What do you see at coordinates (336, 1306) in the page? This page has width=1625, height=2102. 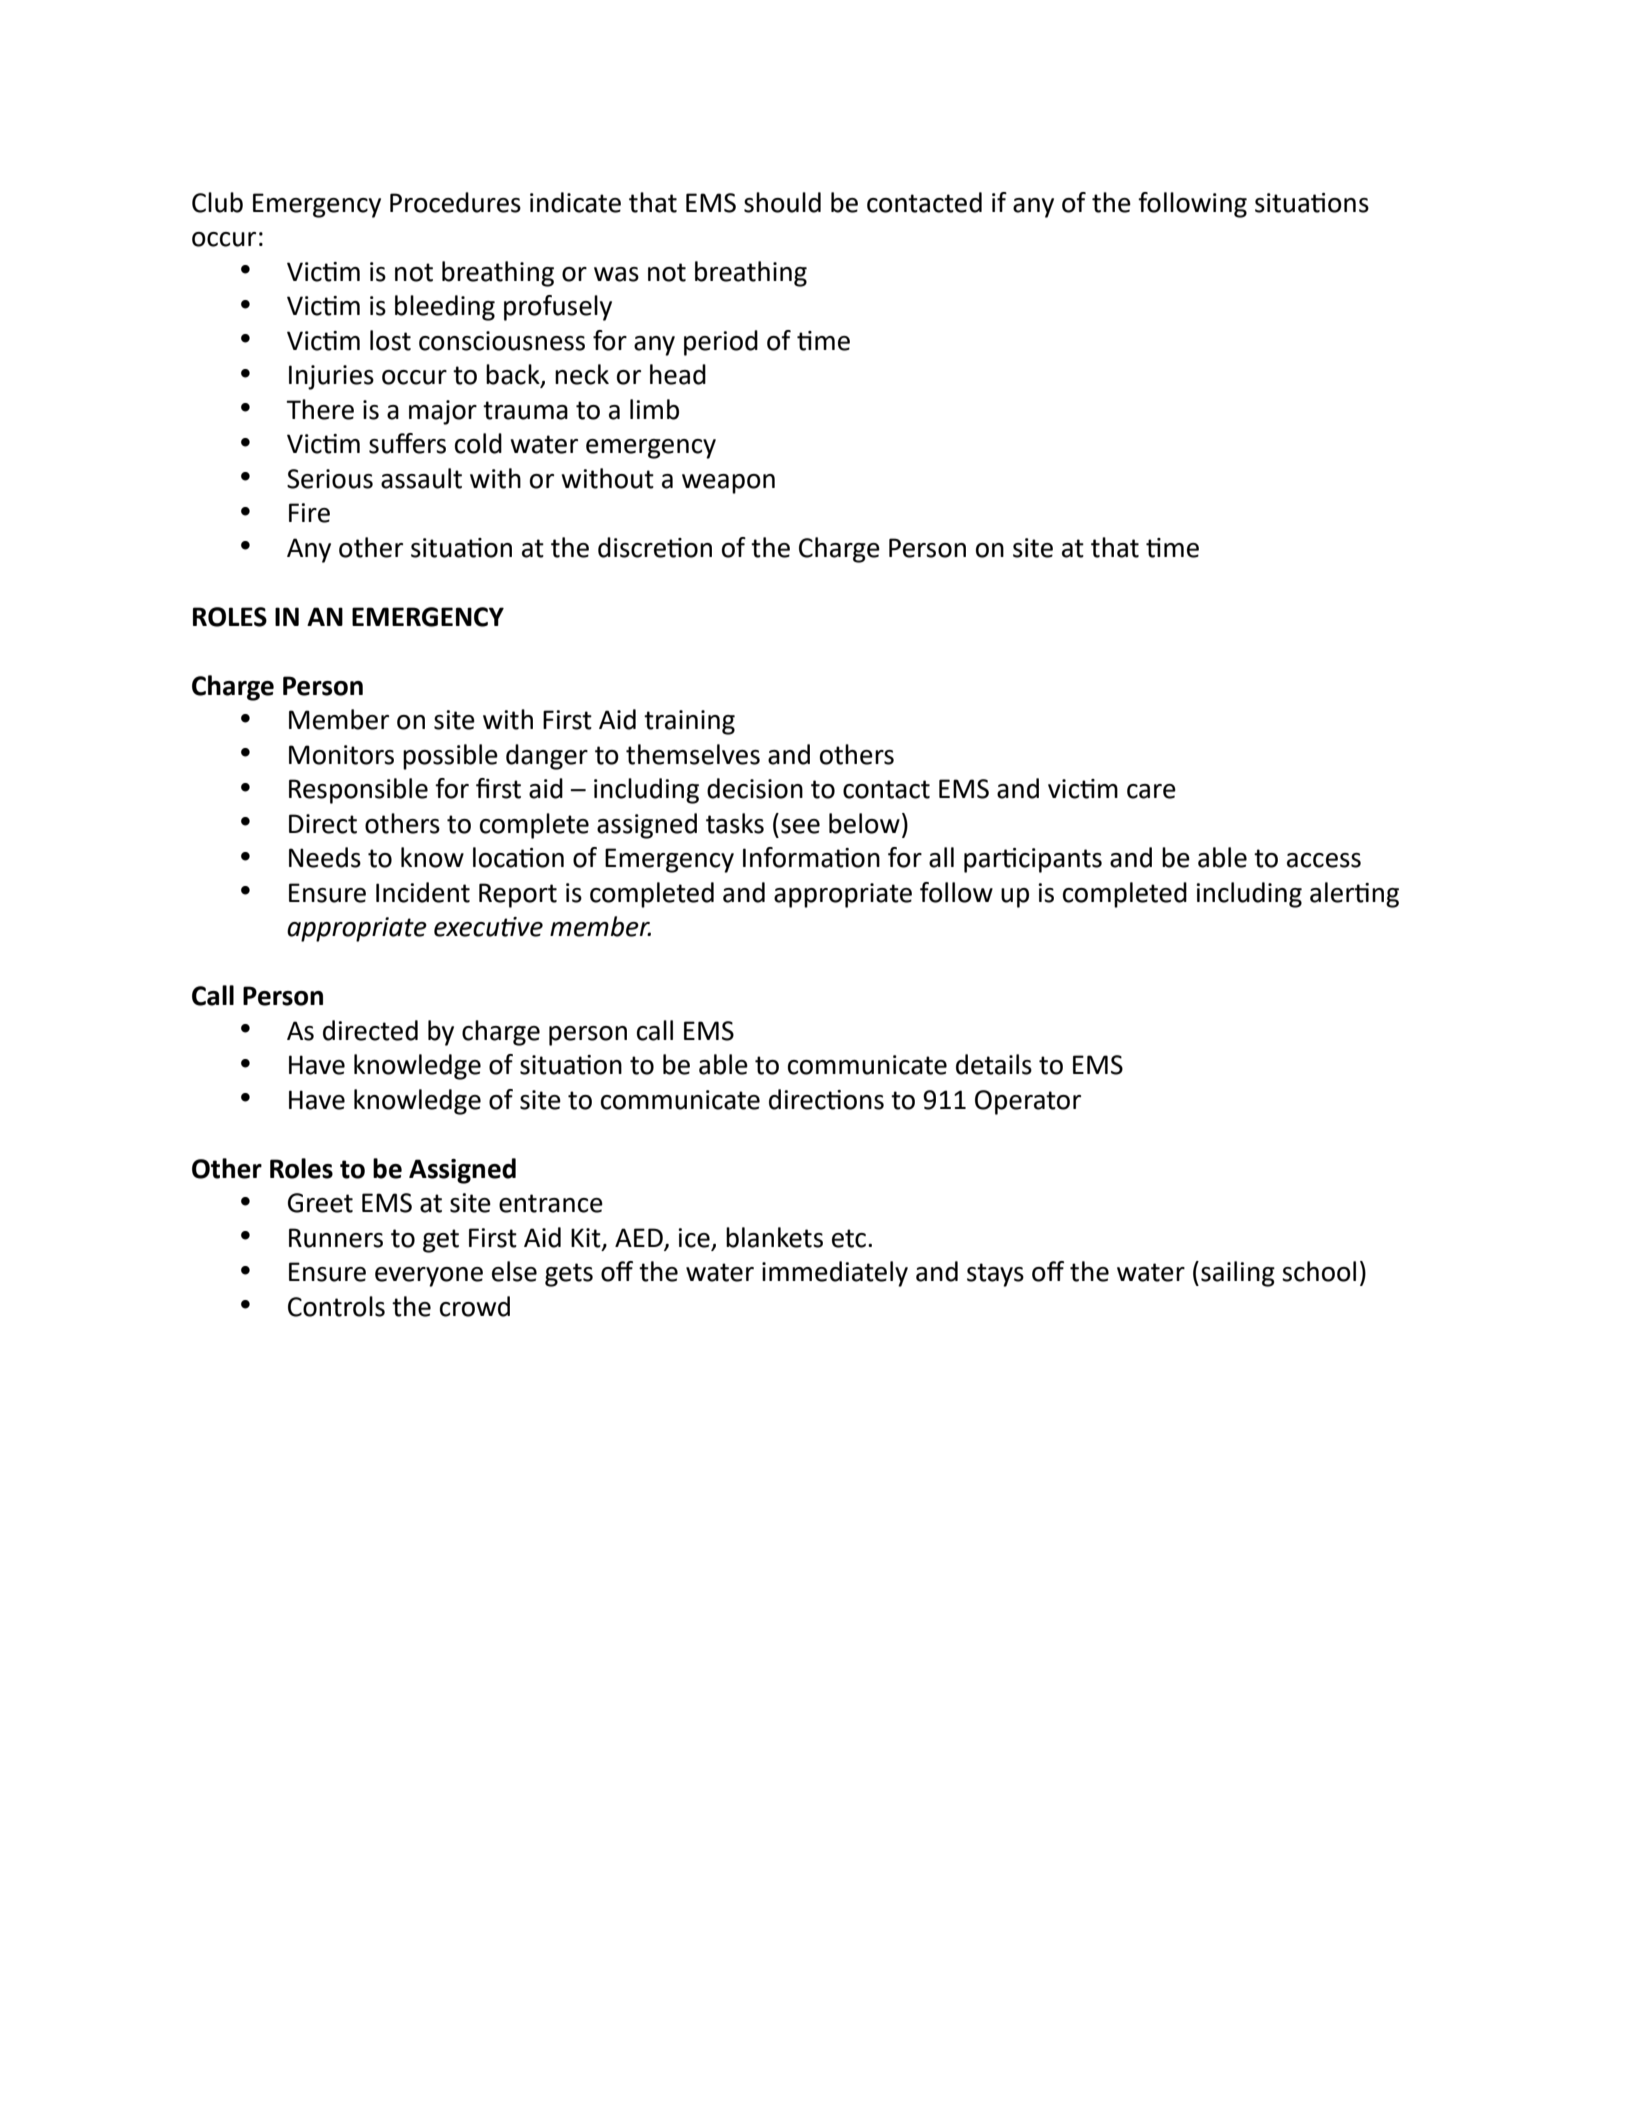 I see `Controls` at bounding box center [336, 1306].
